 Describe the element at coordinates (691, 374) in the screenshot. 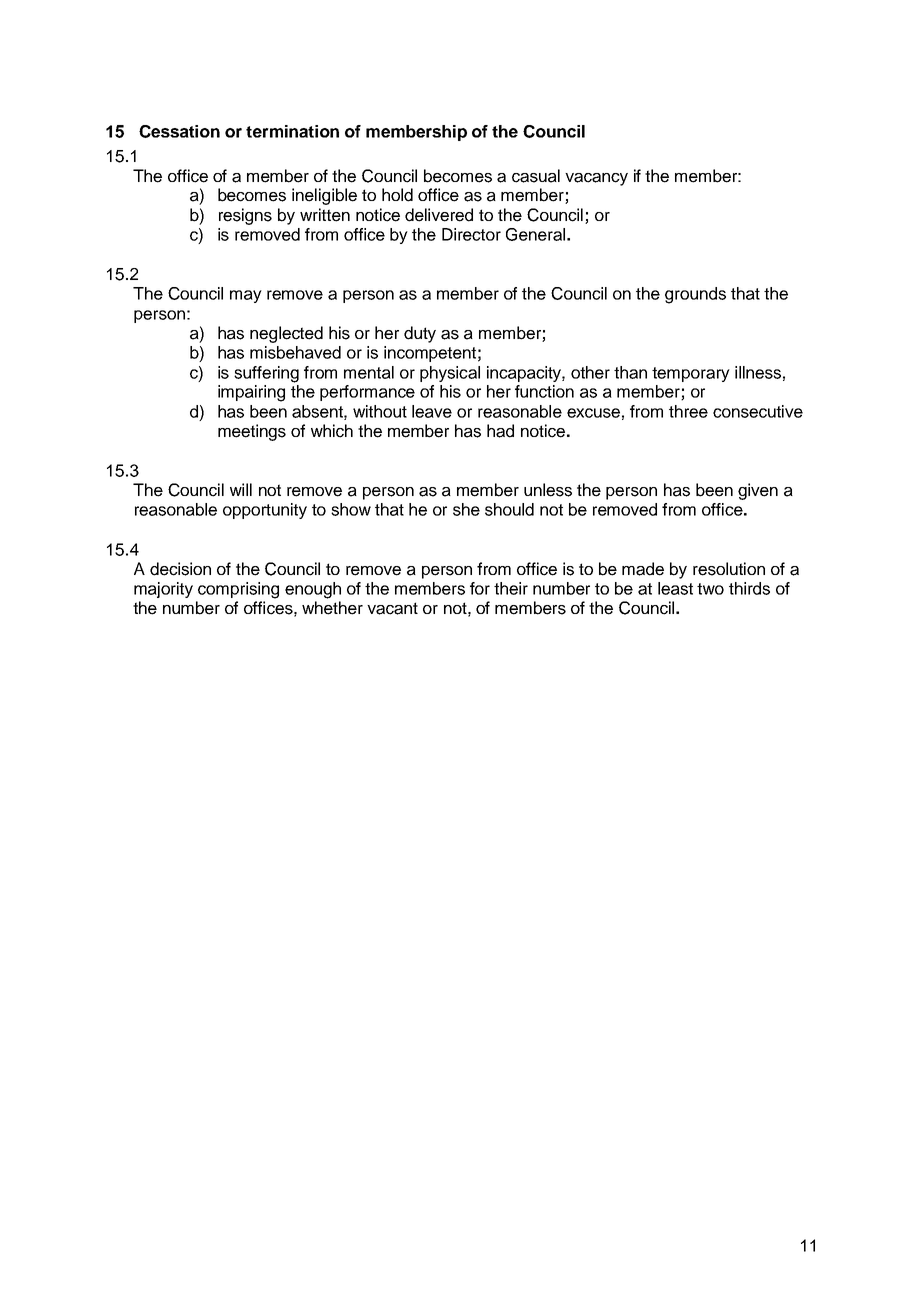

I see `temporary` at that location.
